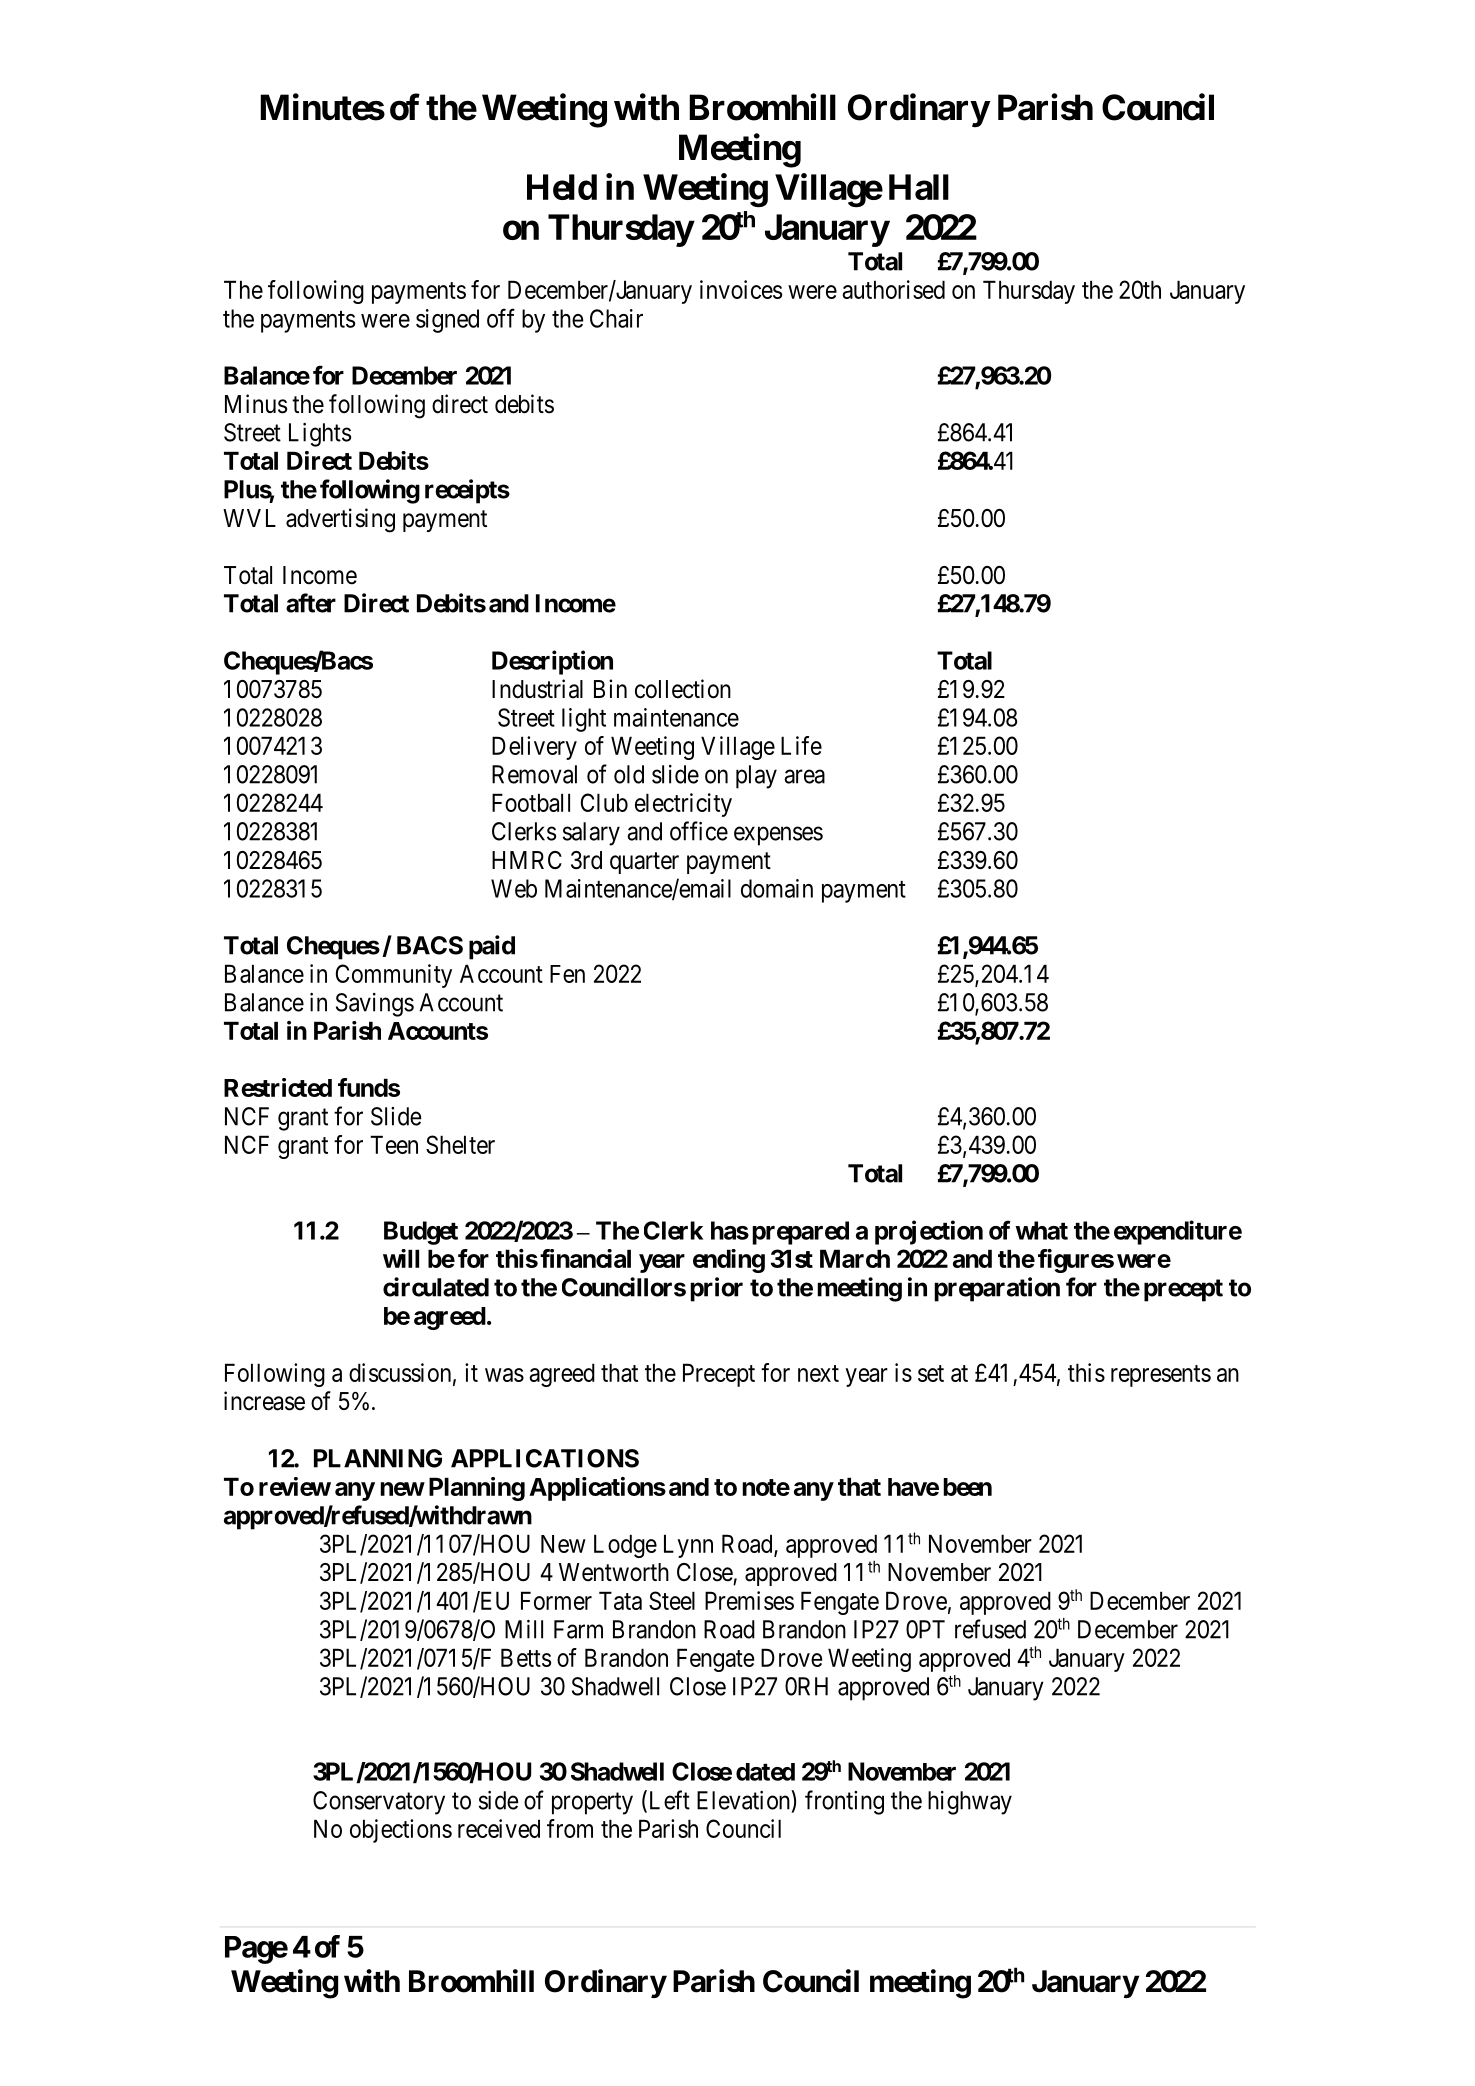  I want to click on signed, so click(447, 321).
